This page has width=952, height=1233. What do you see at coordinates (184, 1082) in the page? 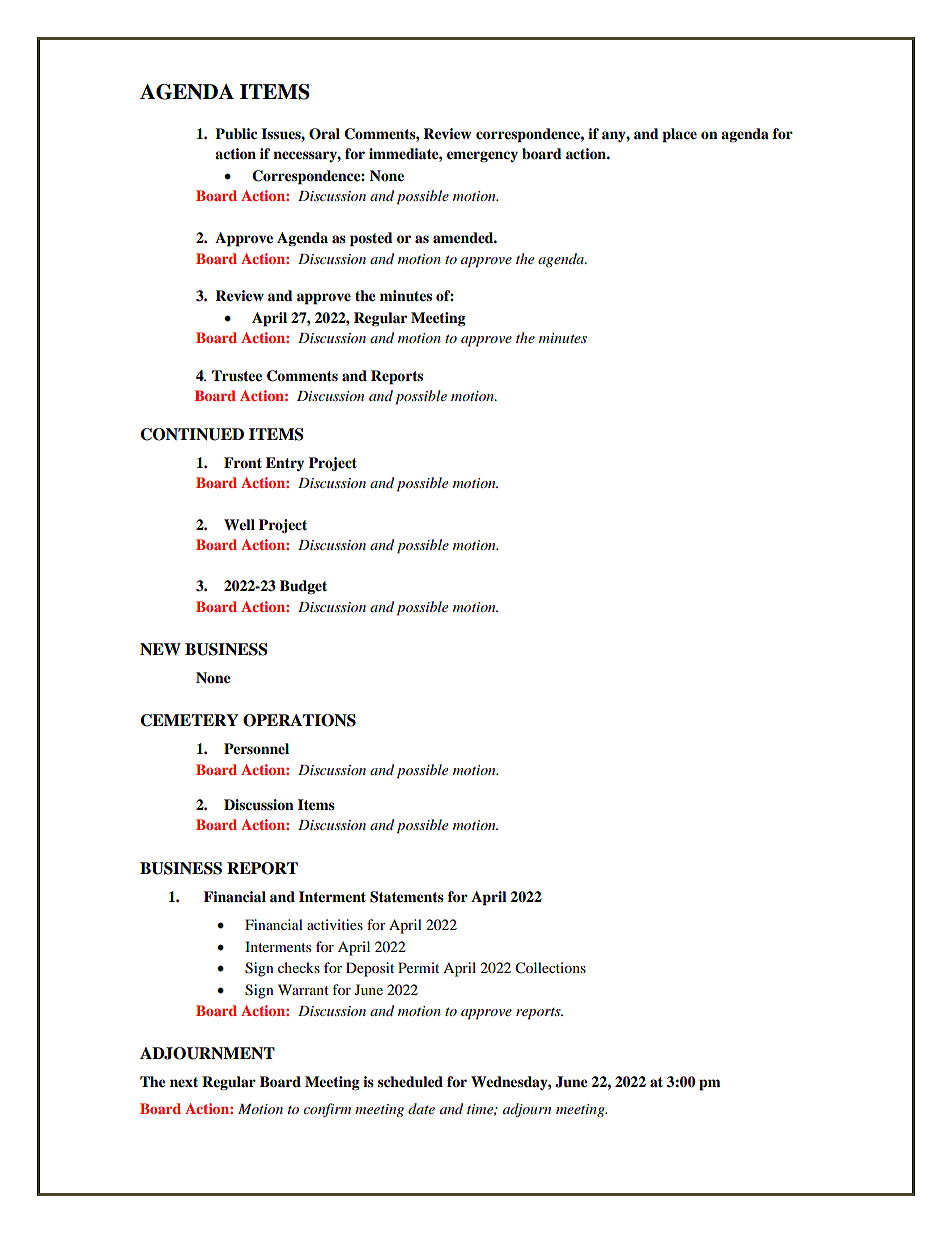
I see `next` at bounding box center [184, 1082].
